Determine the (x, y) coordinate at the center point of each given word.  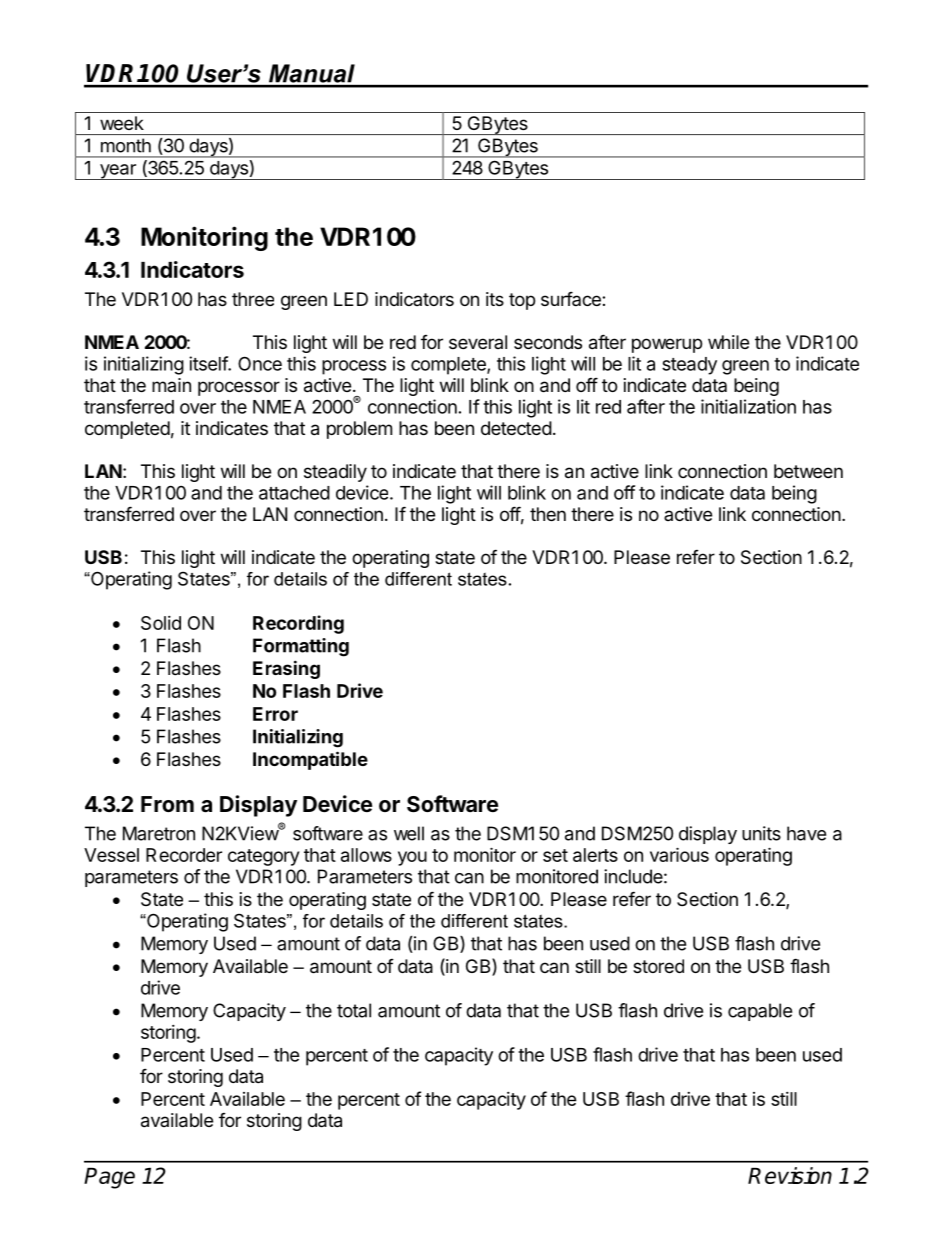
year (117, 172)
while (728, 342)
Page (109, 1178)
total (354, 1010)
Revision (790, 1175)
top (522, 301)
